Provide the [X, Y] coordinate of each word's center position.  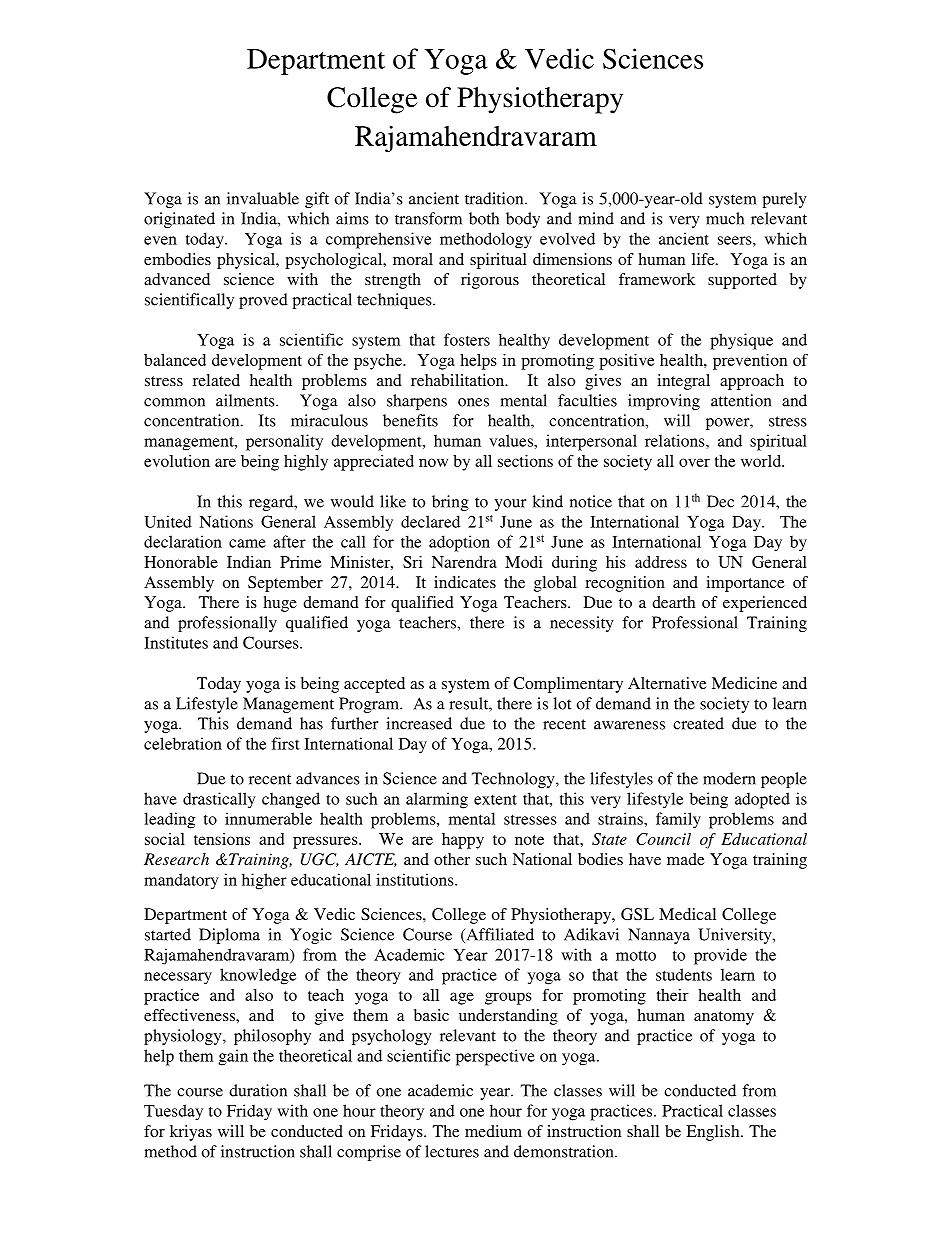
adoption [459, 543]
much [725, 218]
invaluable [263, 198]
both [484, 218]
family [678, 820]
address [661, 562]
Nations [226, 521]
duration [258, 1090]
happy [463, 841]
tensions [222, 839]
